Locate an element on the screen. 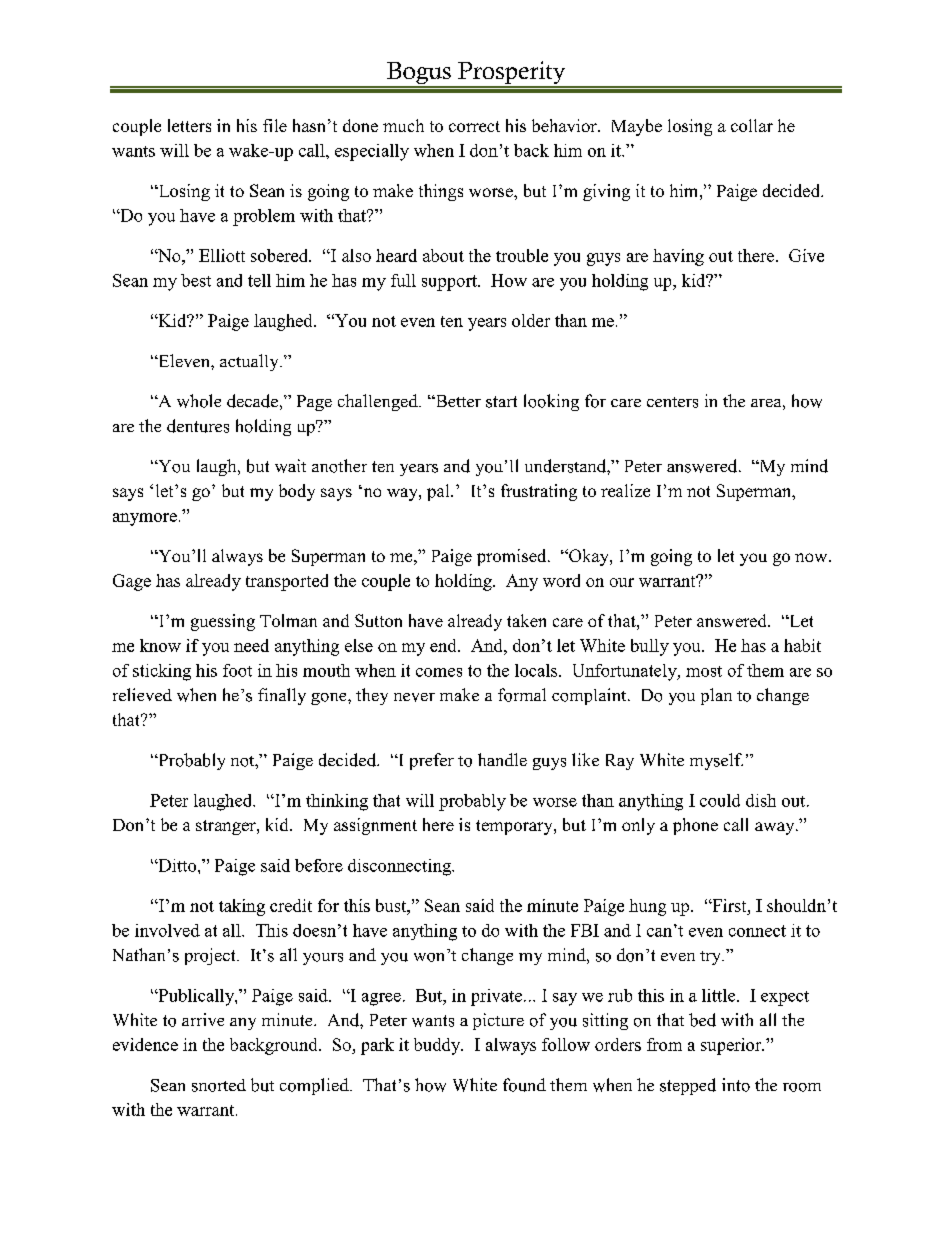 The width and height of the screenshot is (952, 1233). correct is located at coordinates (474, 126).
